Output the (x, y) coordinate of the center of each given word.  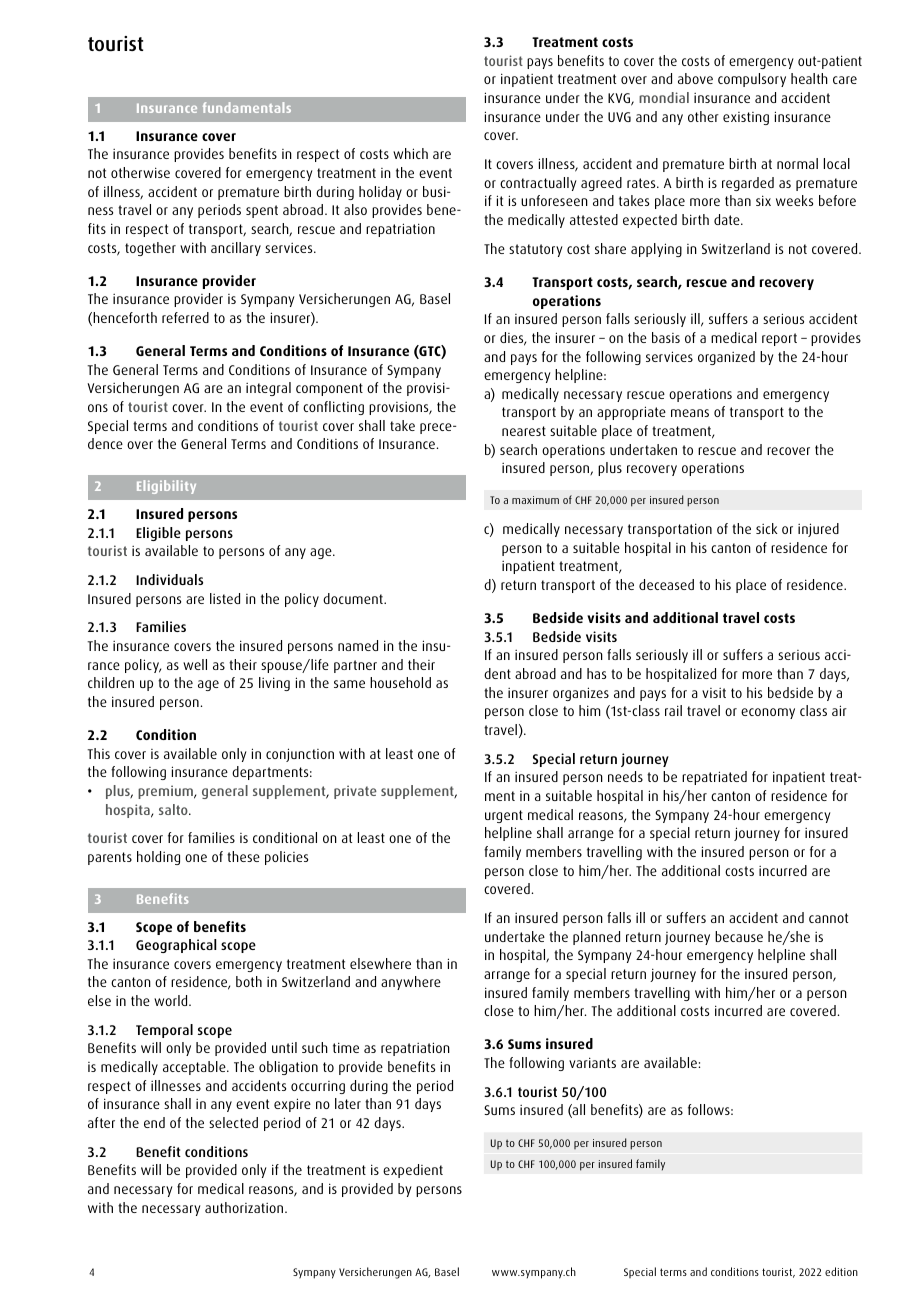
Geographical (176, 946)
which (410, 153)
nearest (524, 431)
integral (268, 389)
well (195, 664)
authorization (245, 1207)
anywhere (411, 983)
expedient (413, 1171)
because (739, 936)
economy (768, 713)
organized (726, 358)
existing (746, 118)
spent (262, 211)
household (400, 682)
